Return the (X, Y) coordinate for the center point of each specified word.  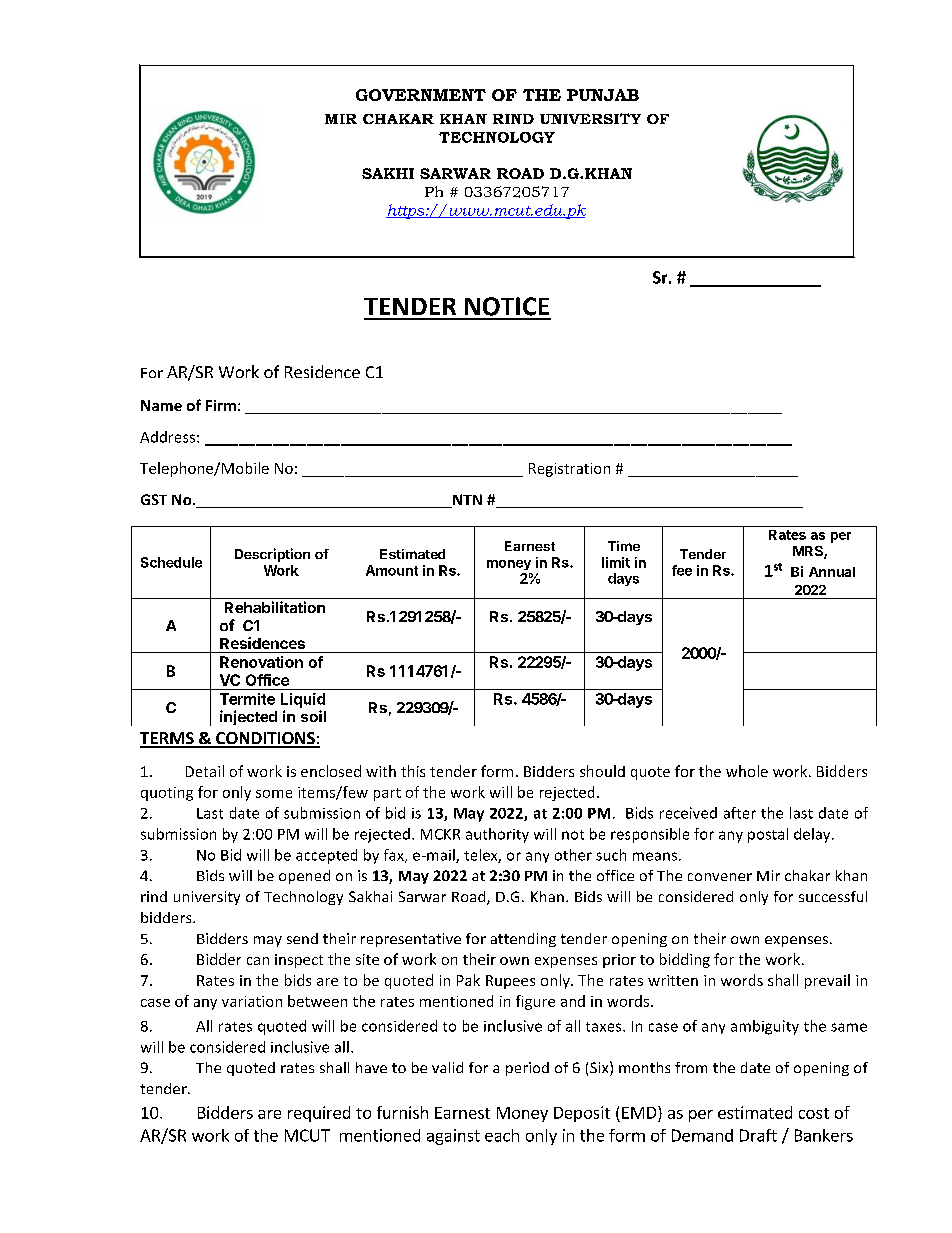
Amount (392, 570)
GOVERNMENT (421, 95)
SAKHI (388, 173)
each (502, 1135)
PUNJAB (603, 95)
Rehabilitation (275, 607)
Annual (832, 572)
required (319, 1114)
